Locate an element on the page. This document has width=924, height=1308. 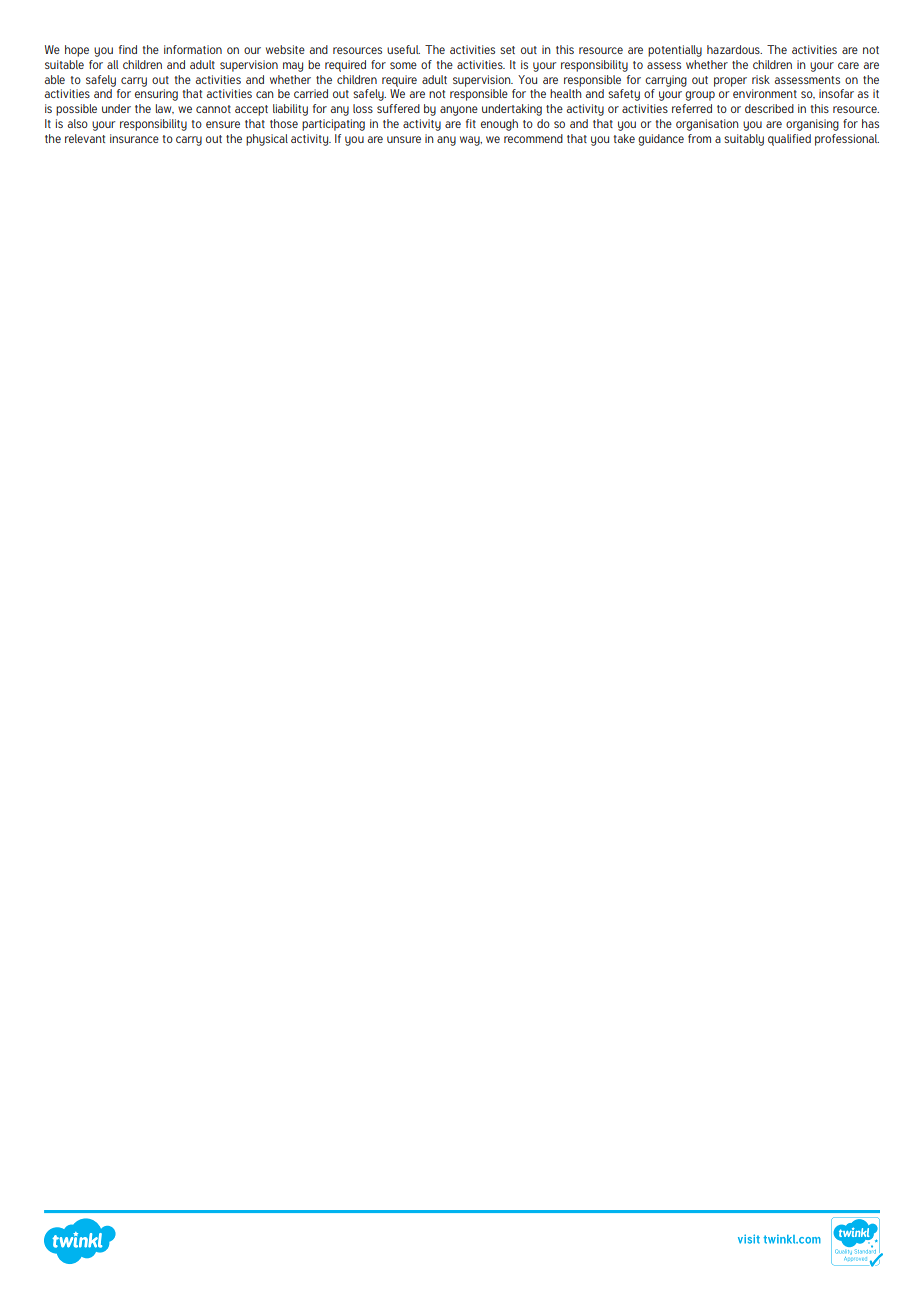
law is located at coordinates (165, 109).
